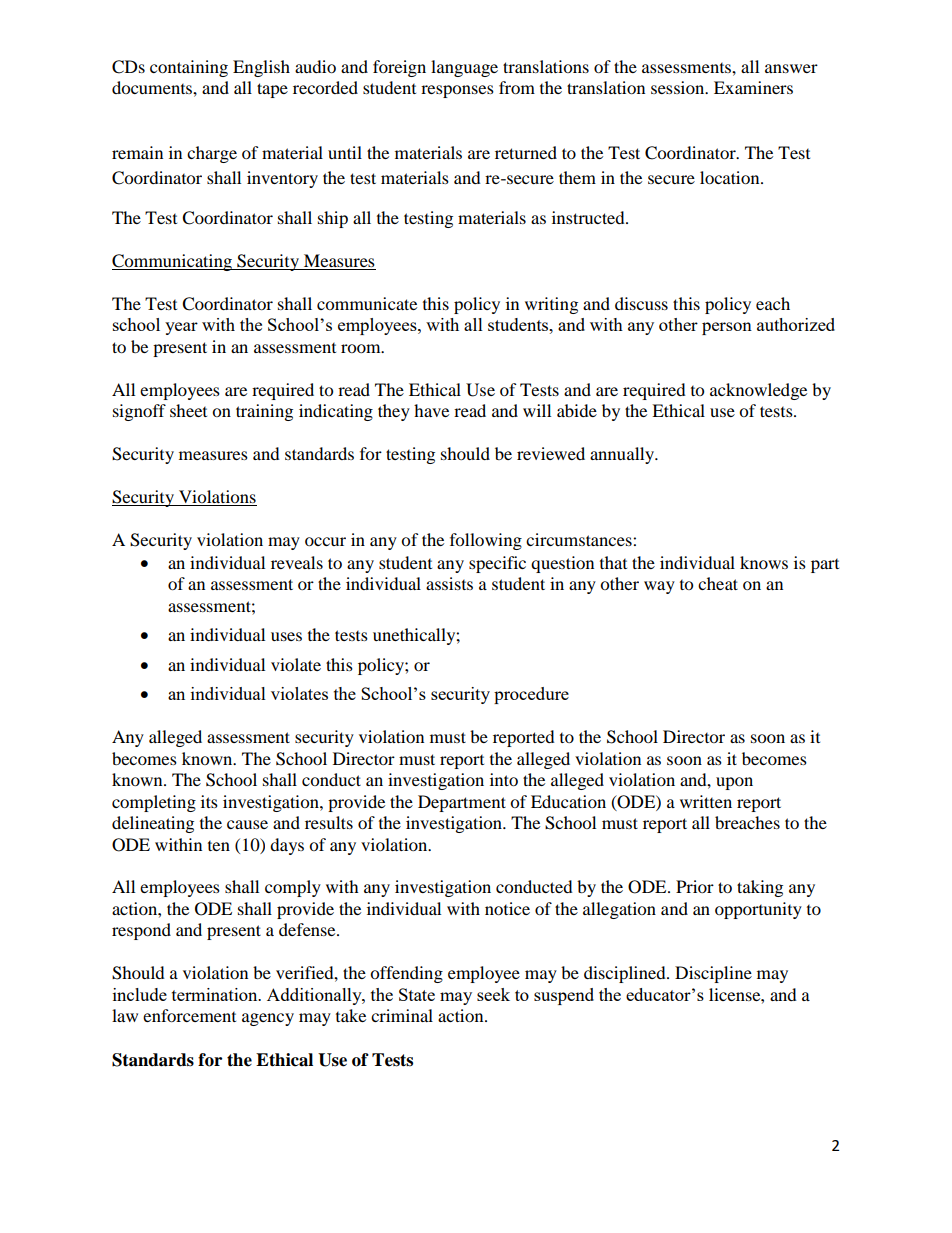 The image size is (952, 1233). What do you see at coordinates (189, 68) in the screenshot?
I see `containing` at bounding box center [189, 68].
